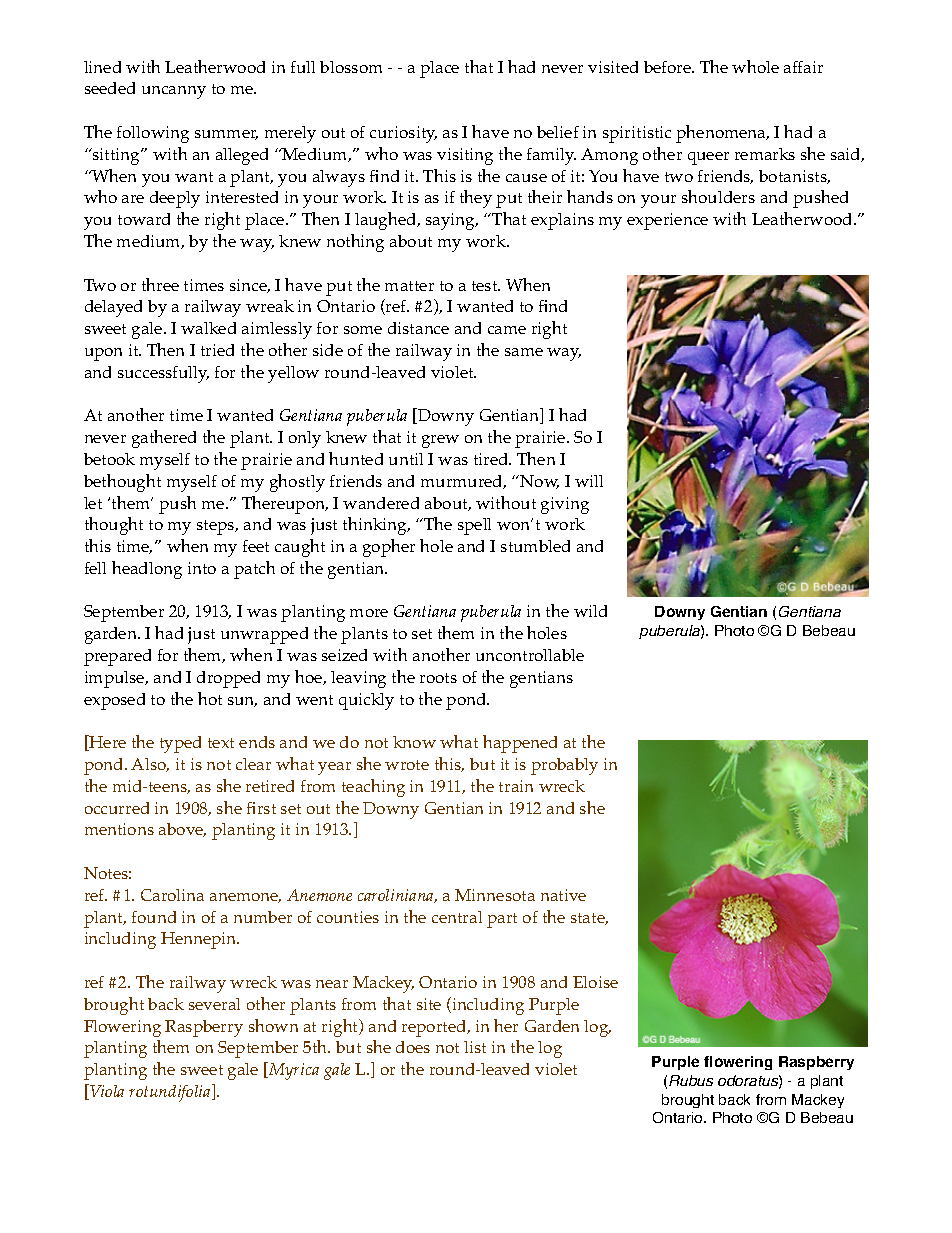 This image has height=1233, width=952. I want to click on phenomena, so click(722, 134).
